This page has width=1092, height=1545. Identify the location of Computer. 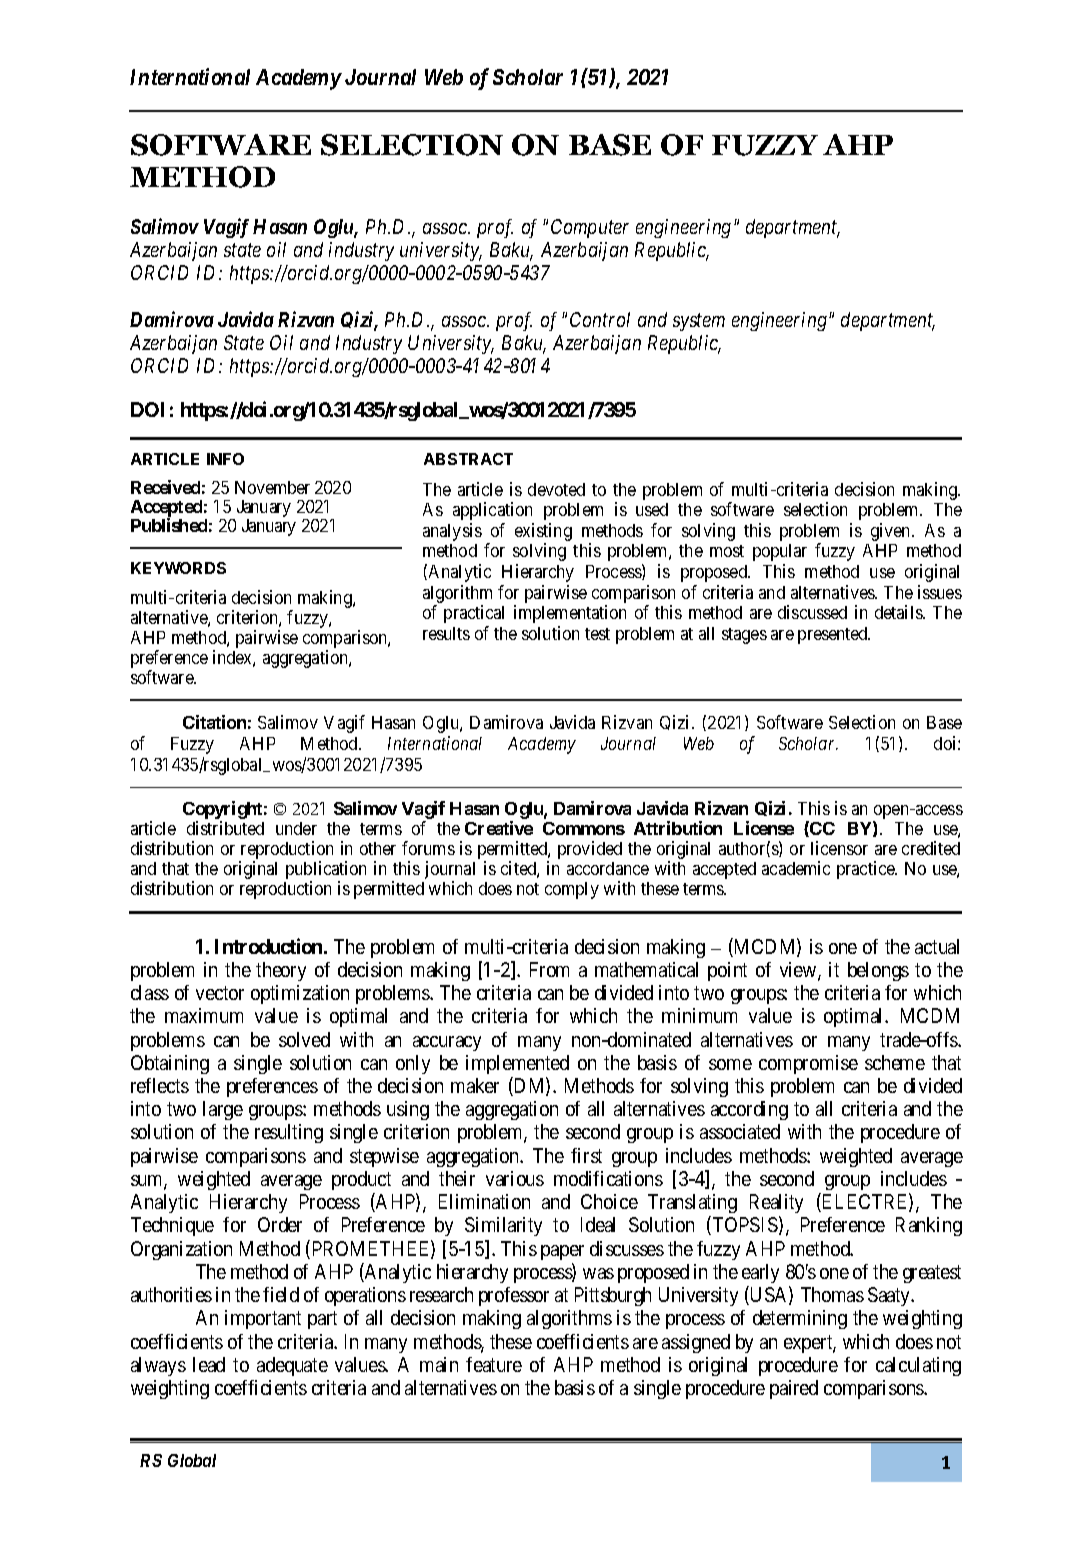
(590, 228).
